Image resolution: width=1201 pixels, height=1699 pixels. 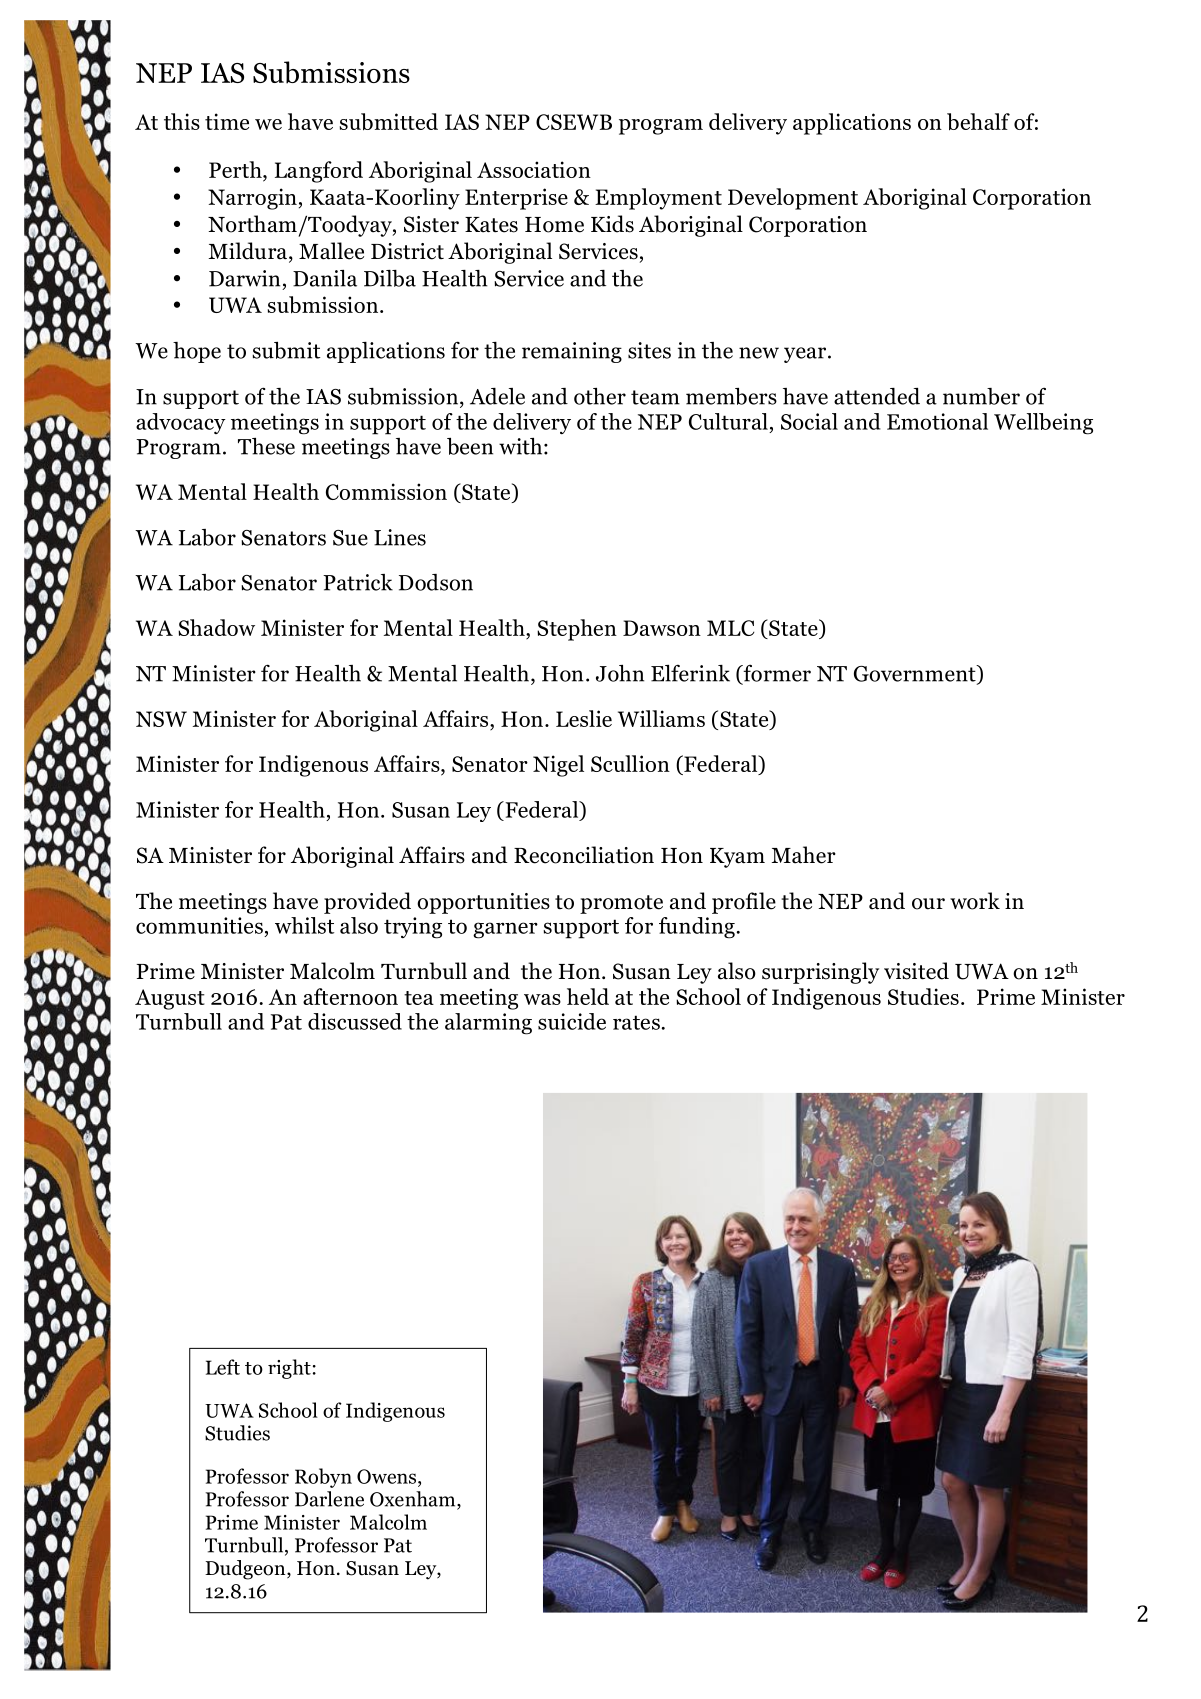 I want to click on discussed, so click(x=355, y=1021).
